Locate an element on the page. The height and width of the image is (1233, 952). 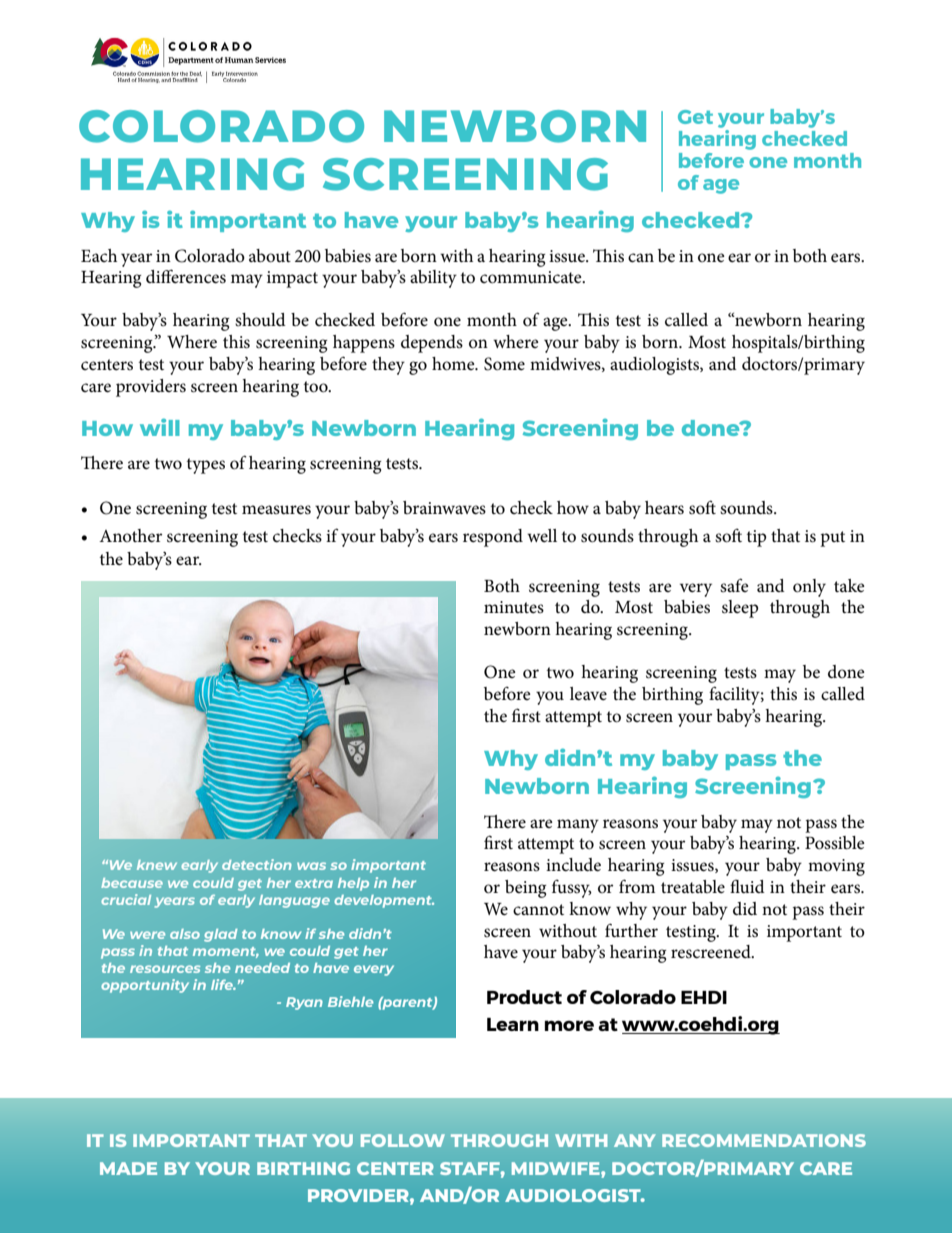
sleep is located at coordinates (740, 609).
